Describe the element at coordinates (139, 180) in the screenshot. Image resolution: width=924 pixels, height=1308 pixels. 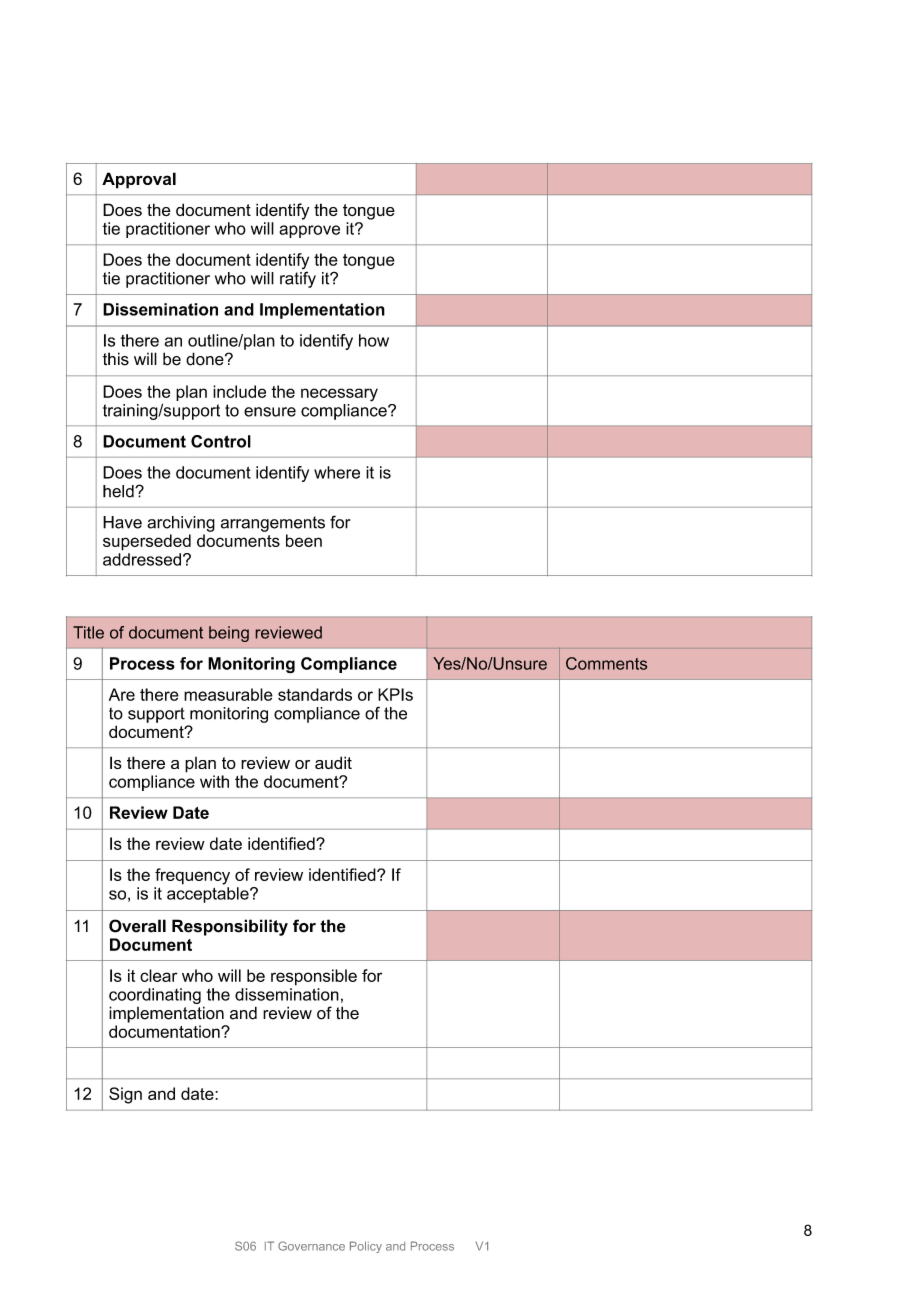
I see `Approval` at that location.
